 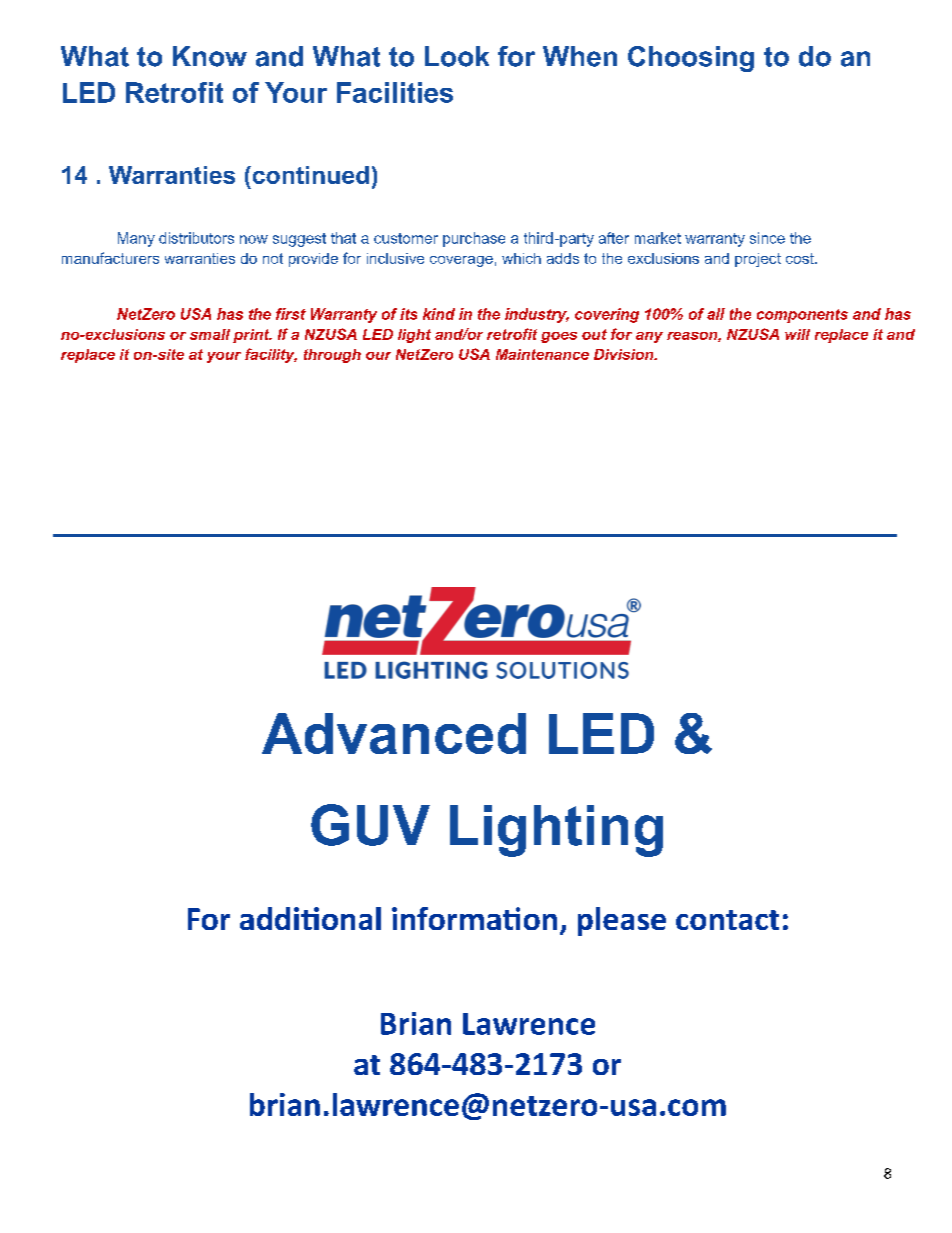 I want to click on Look, so click(x=457, y=56).
